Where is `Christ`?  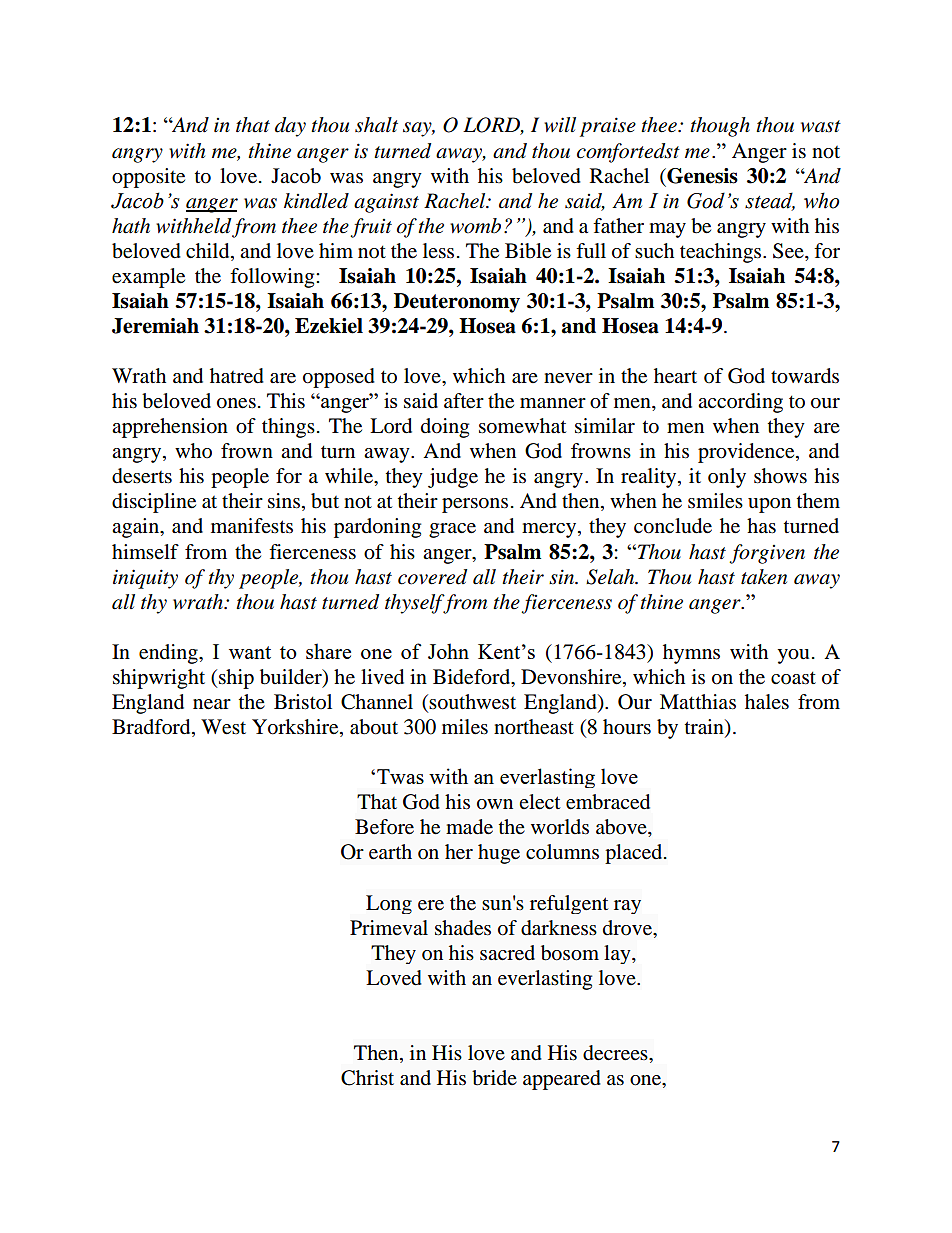 Christ is located at coordinates (367, 1078).
